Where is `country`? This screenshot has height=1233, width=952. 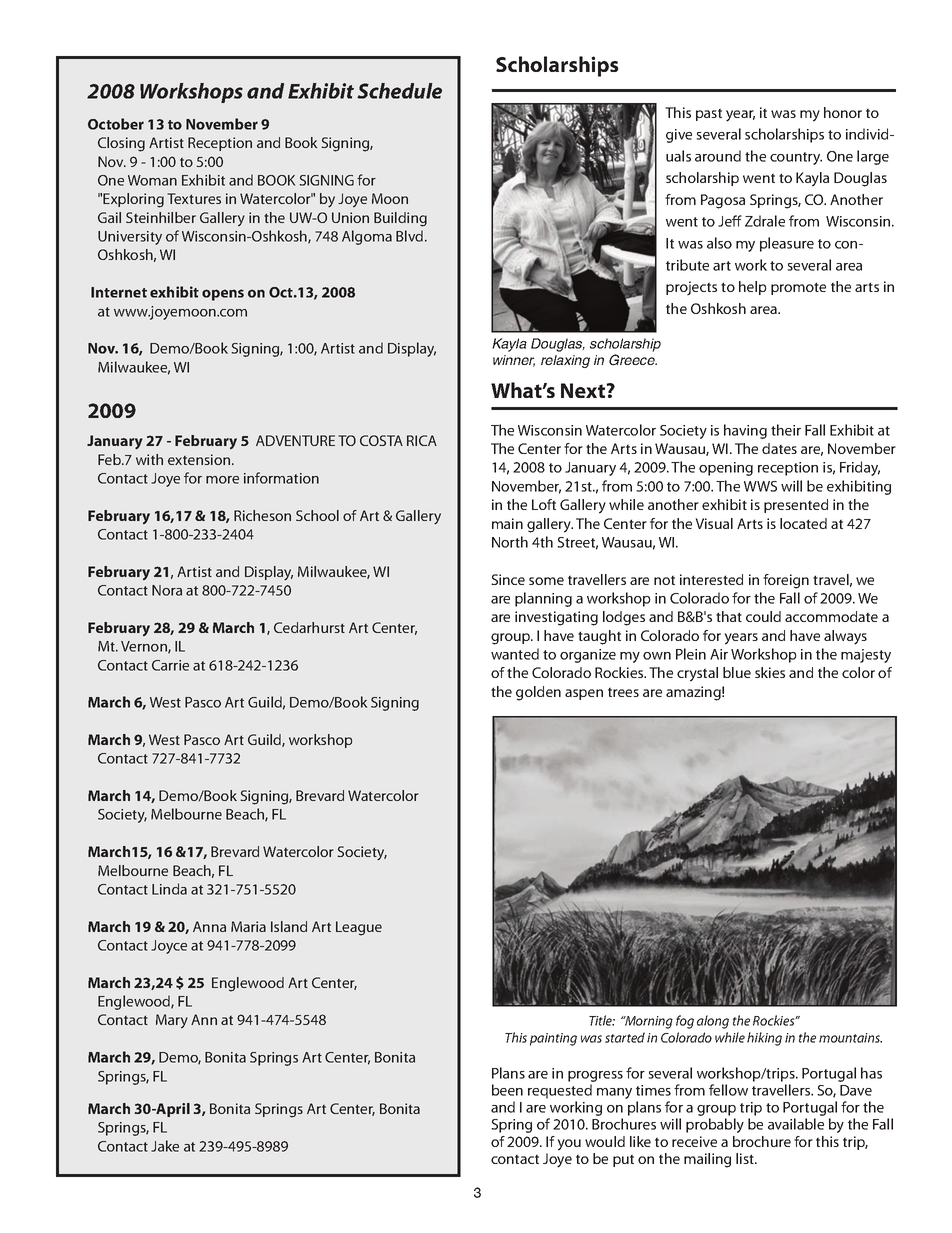 country is located at coordinates (796, 158).
